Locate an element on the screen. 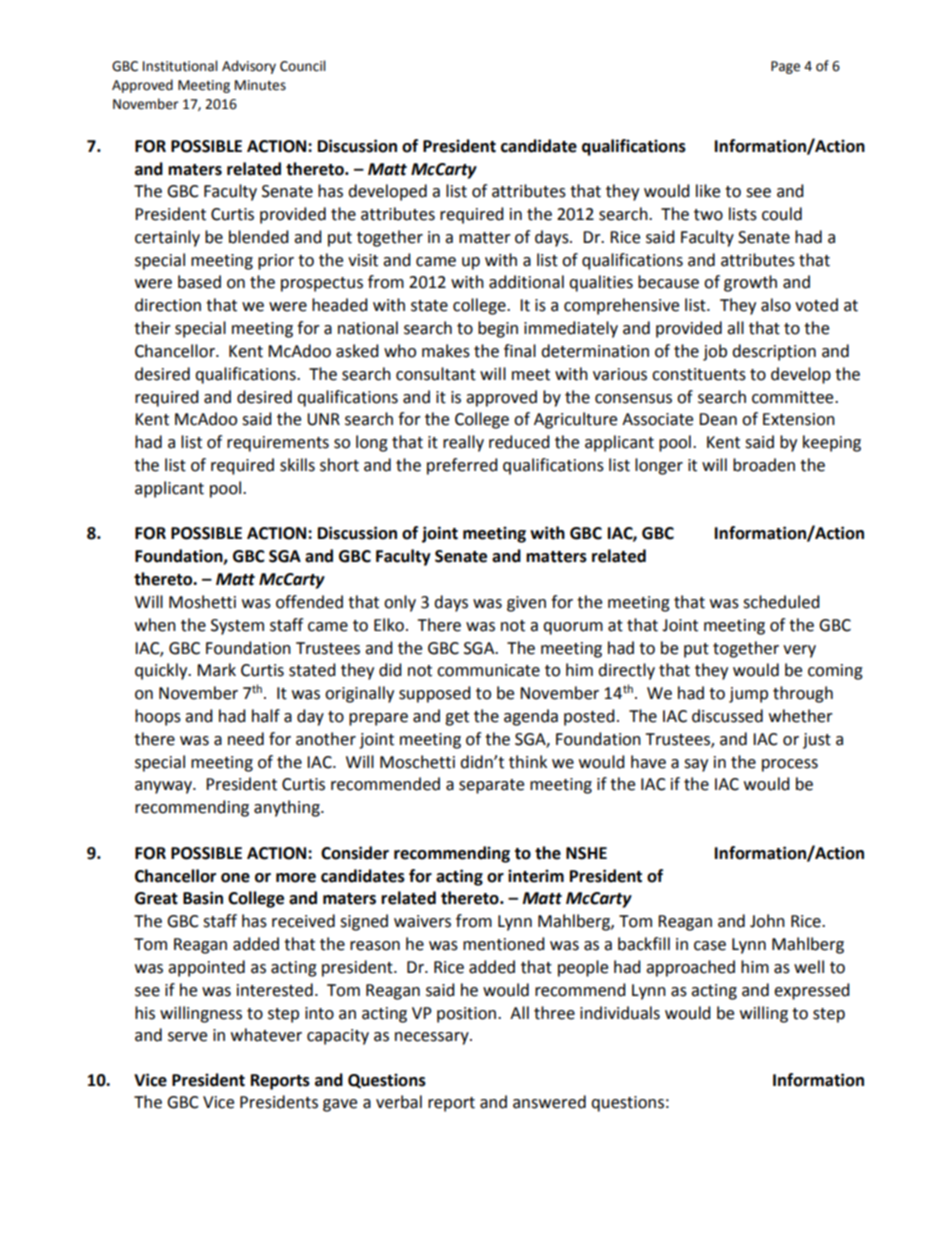  serve is located at coordinates (187, 1037).
